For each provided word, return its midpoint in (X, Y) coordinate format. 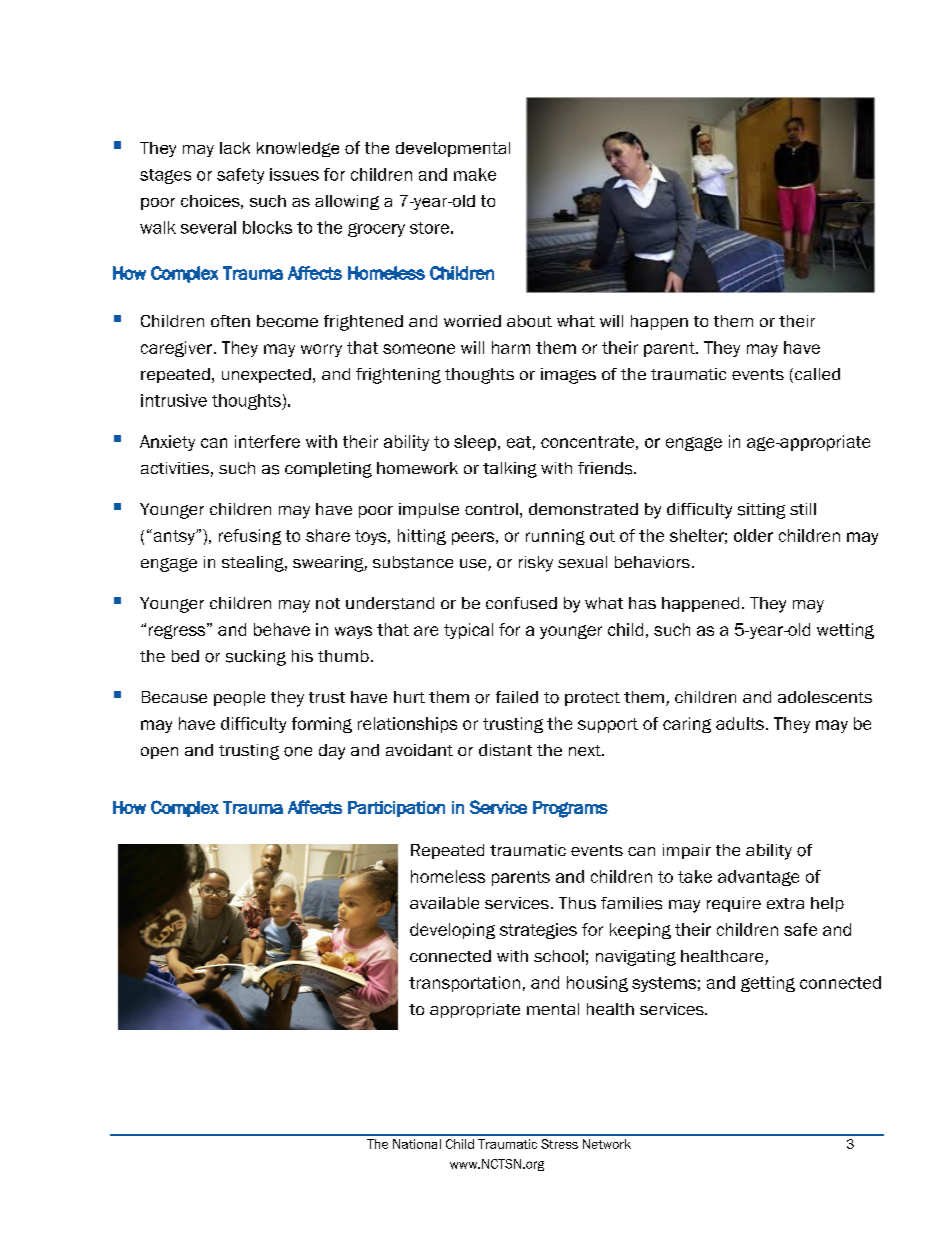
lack (235, 148)
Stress (559, 1144)
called (816, 375)
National (417, 1144)
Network (607, 1144)
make (475, 174)
